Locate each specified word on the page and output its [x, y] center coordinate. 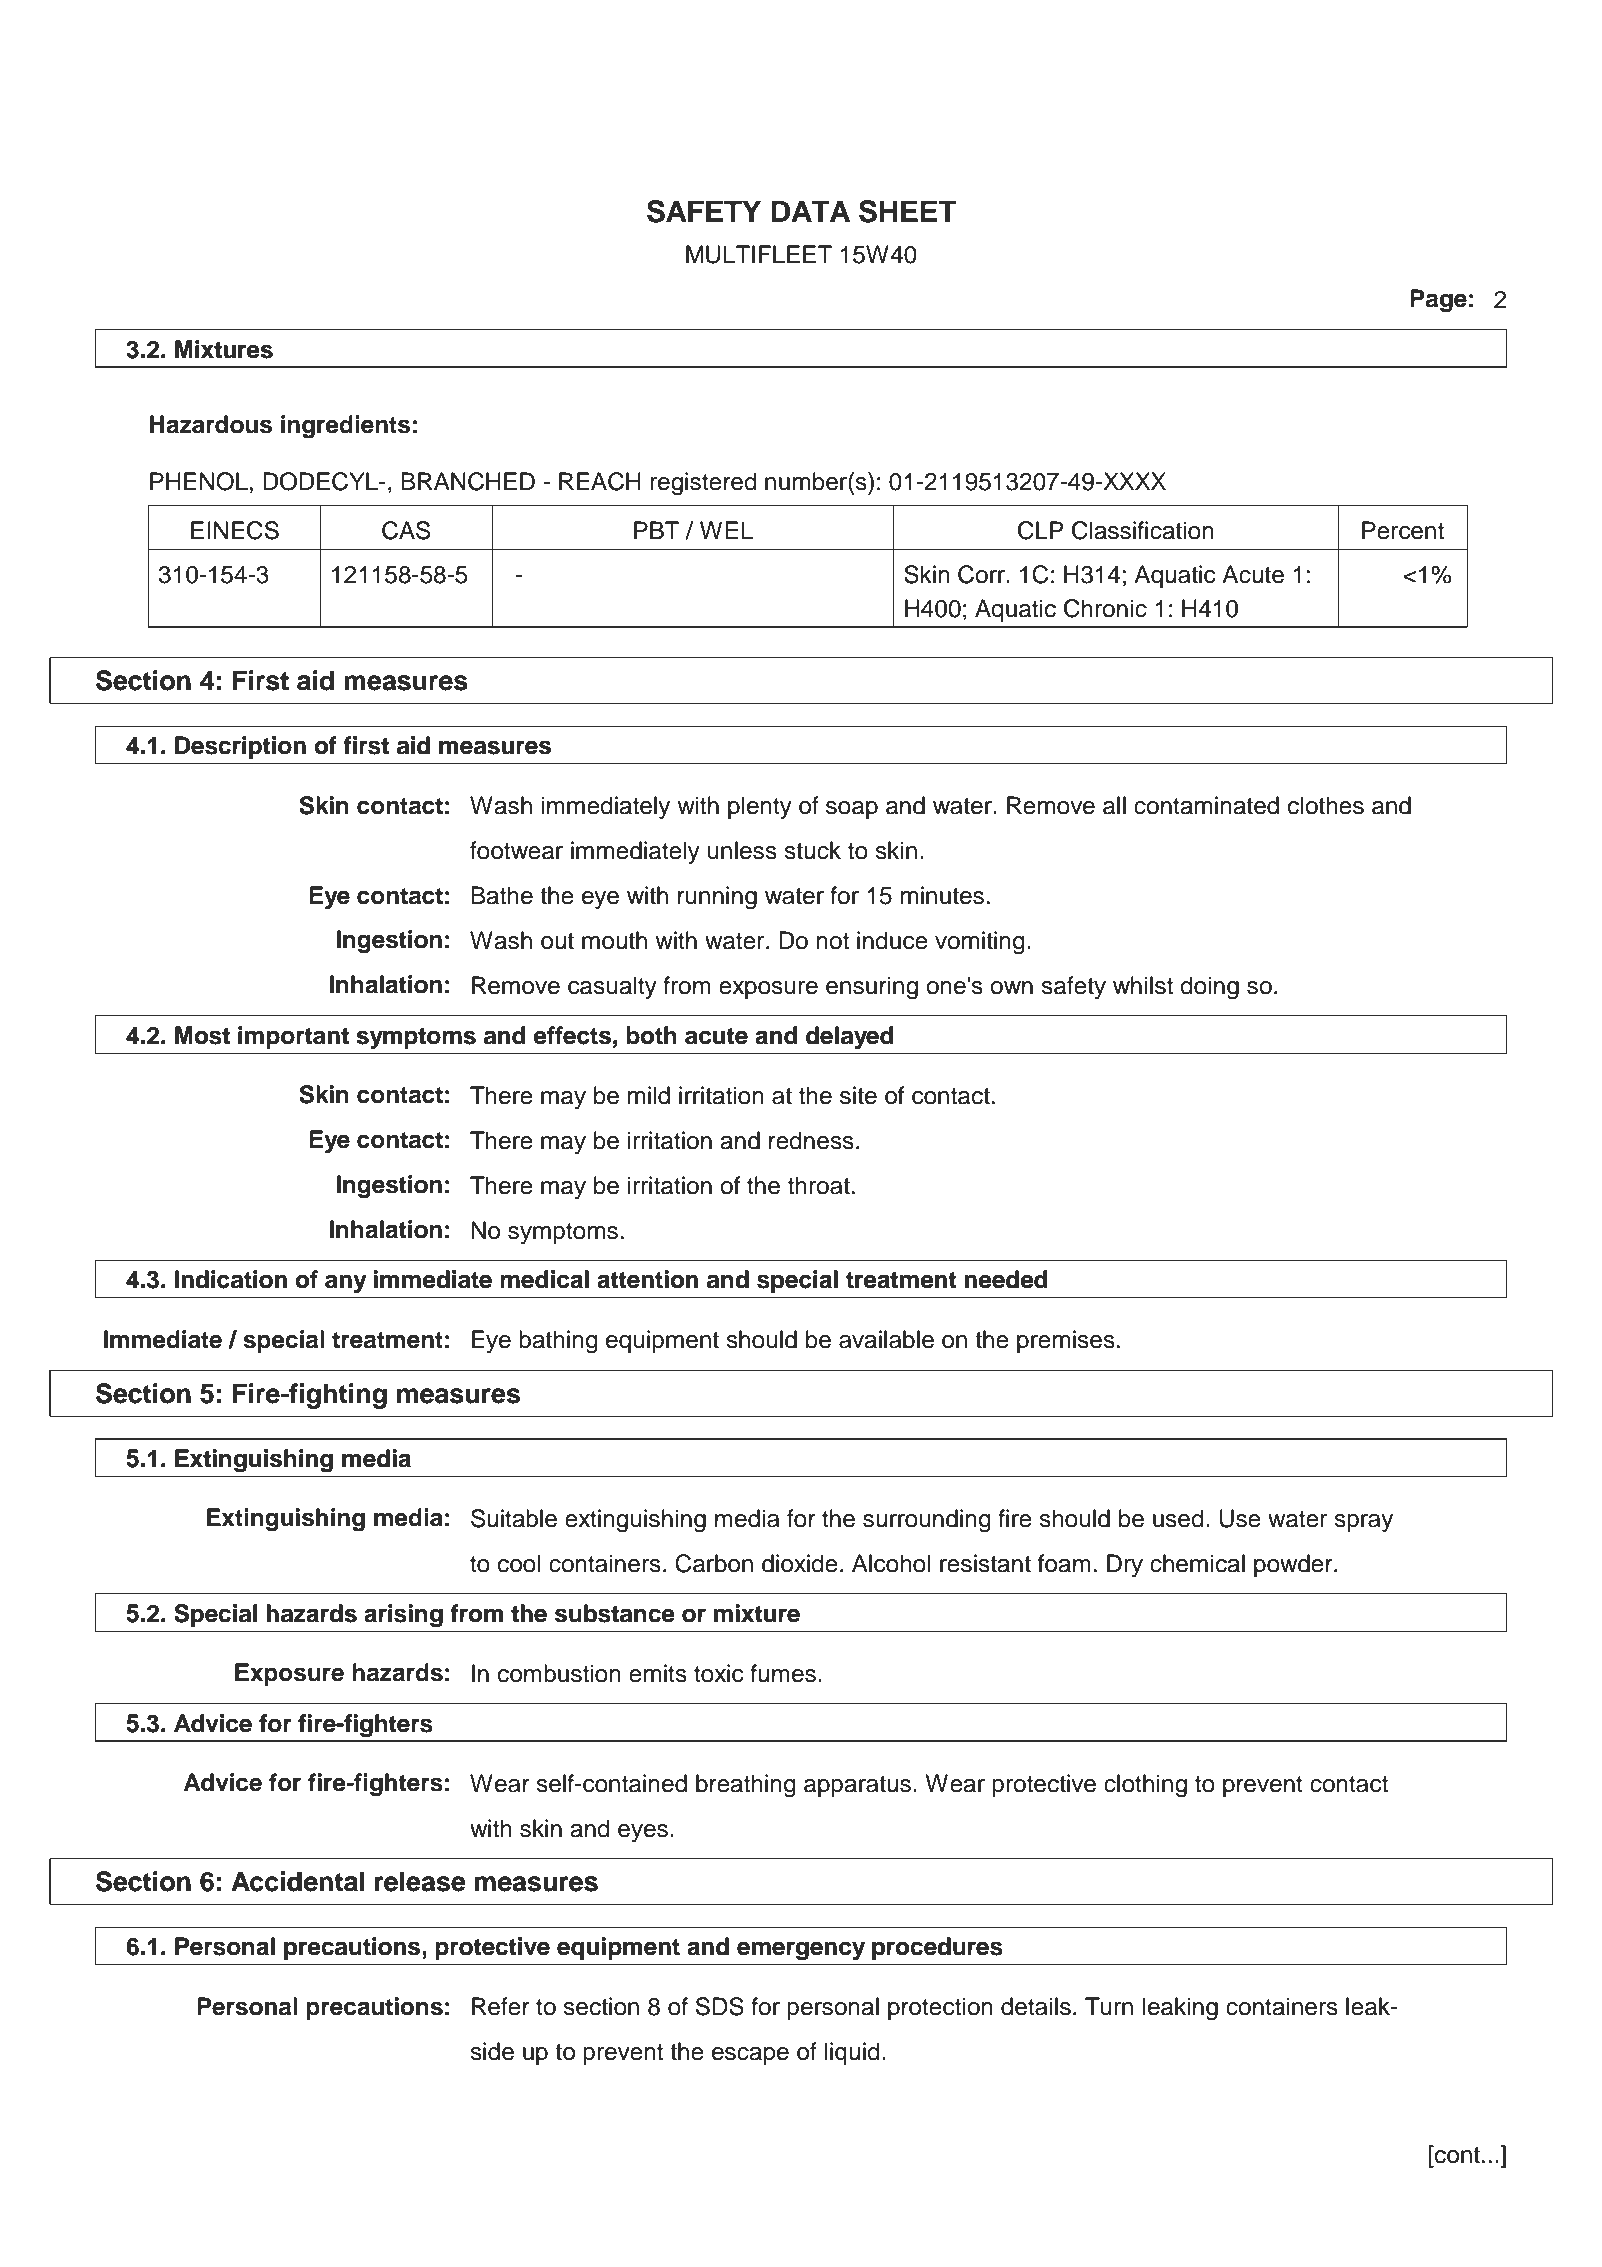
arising [403, 1616]
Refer [501, 2006]
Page [1438, 301]
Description [240, 747]
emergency [801, 1951]
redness [811, 1140]
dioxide [800, 1563]
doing [1209, 988]
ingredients [345, 427]
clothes [1326, 805]
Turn [1109, 2006]
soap [852, 810]
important [293, 1037]
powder [1294, 1565]
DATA [810, 211]
